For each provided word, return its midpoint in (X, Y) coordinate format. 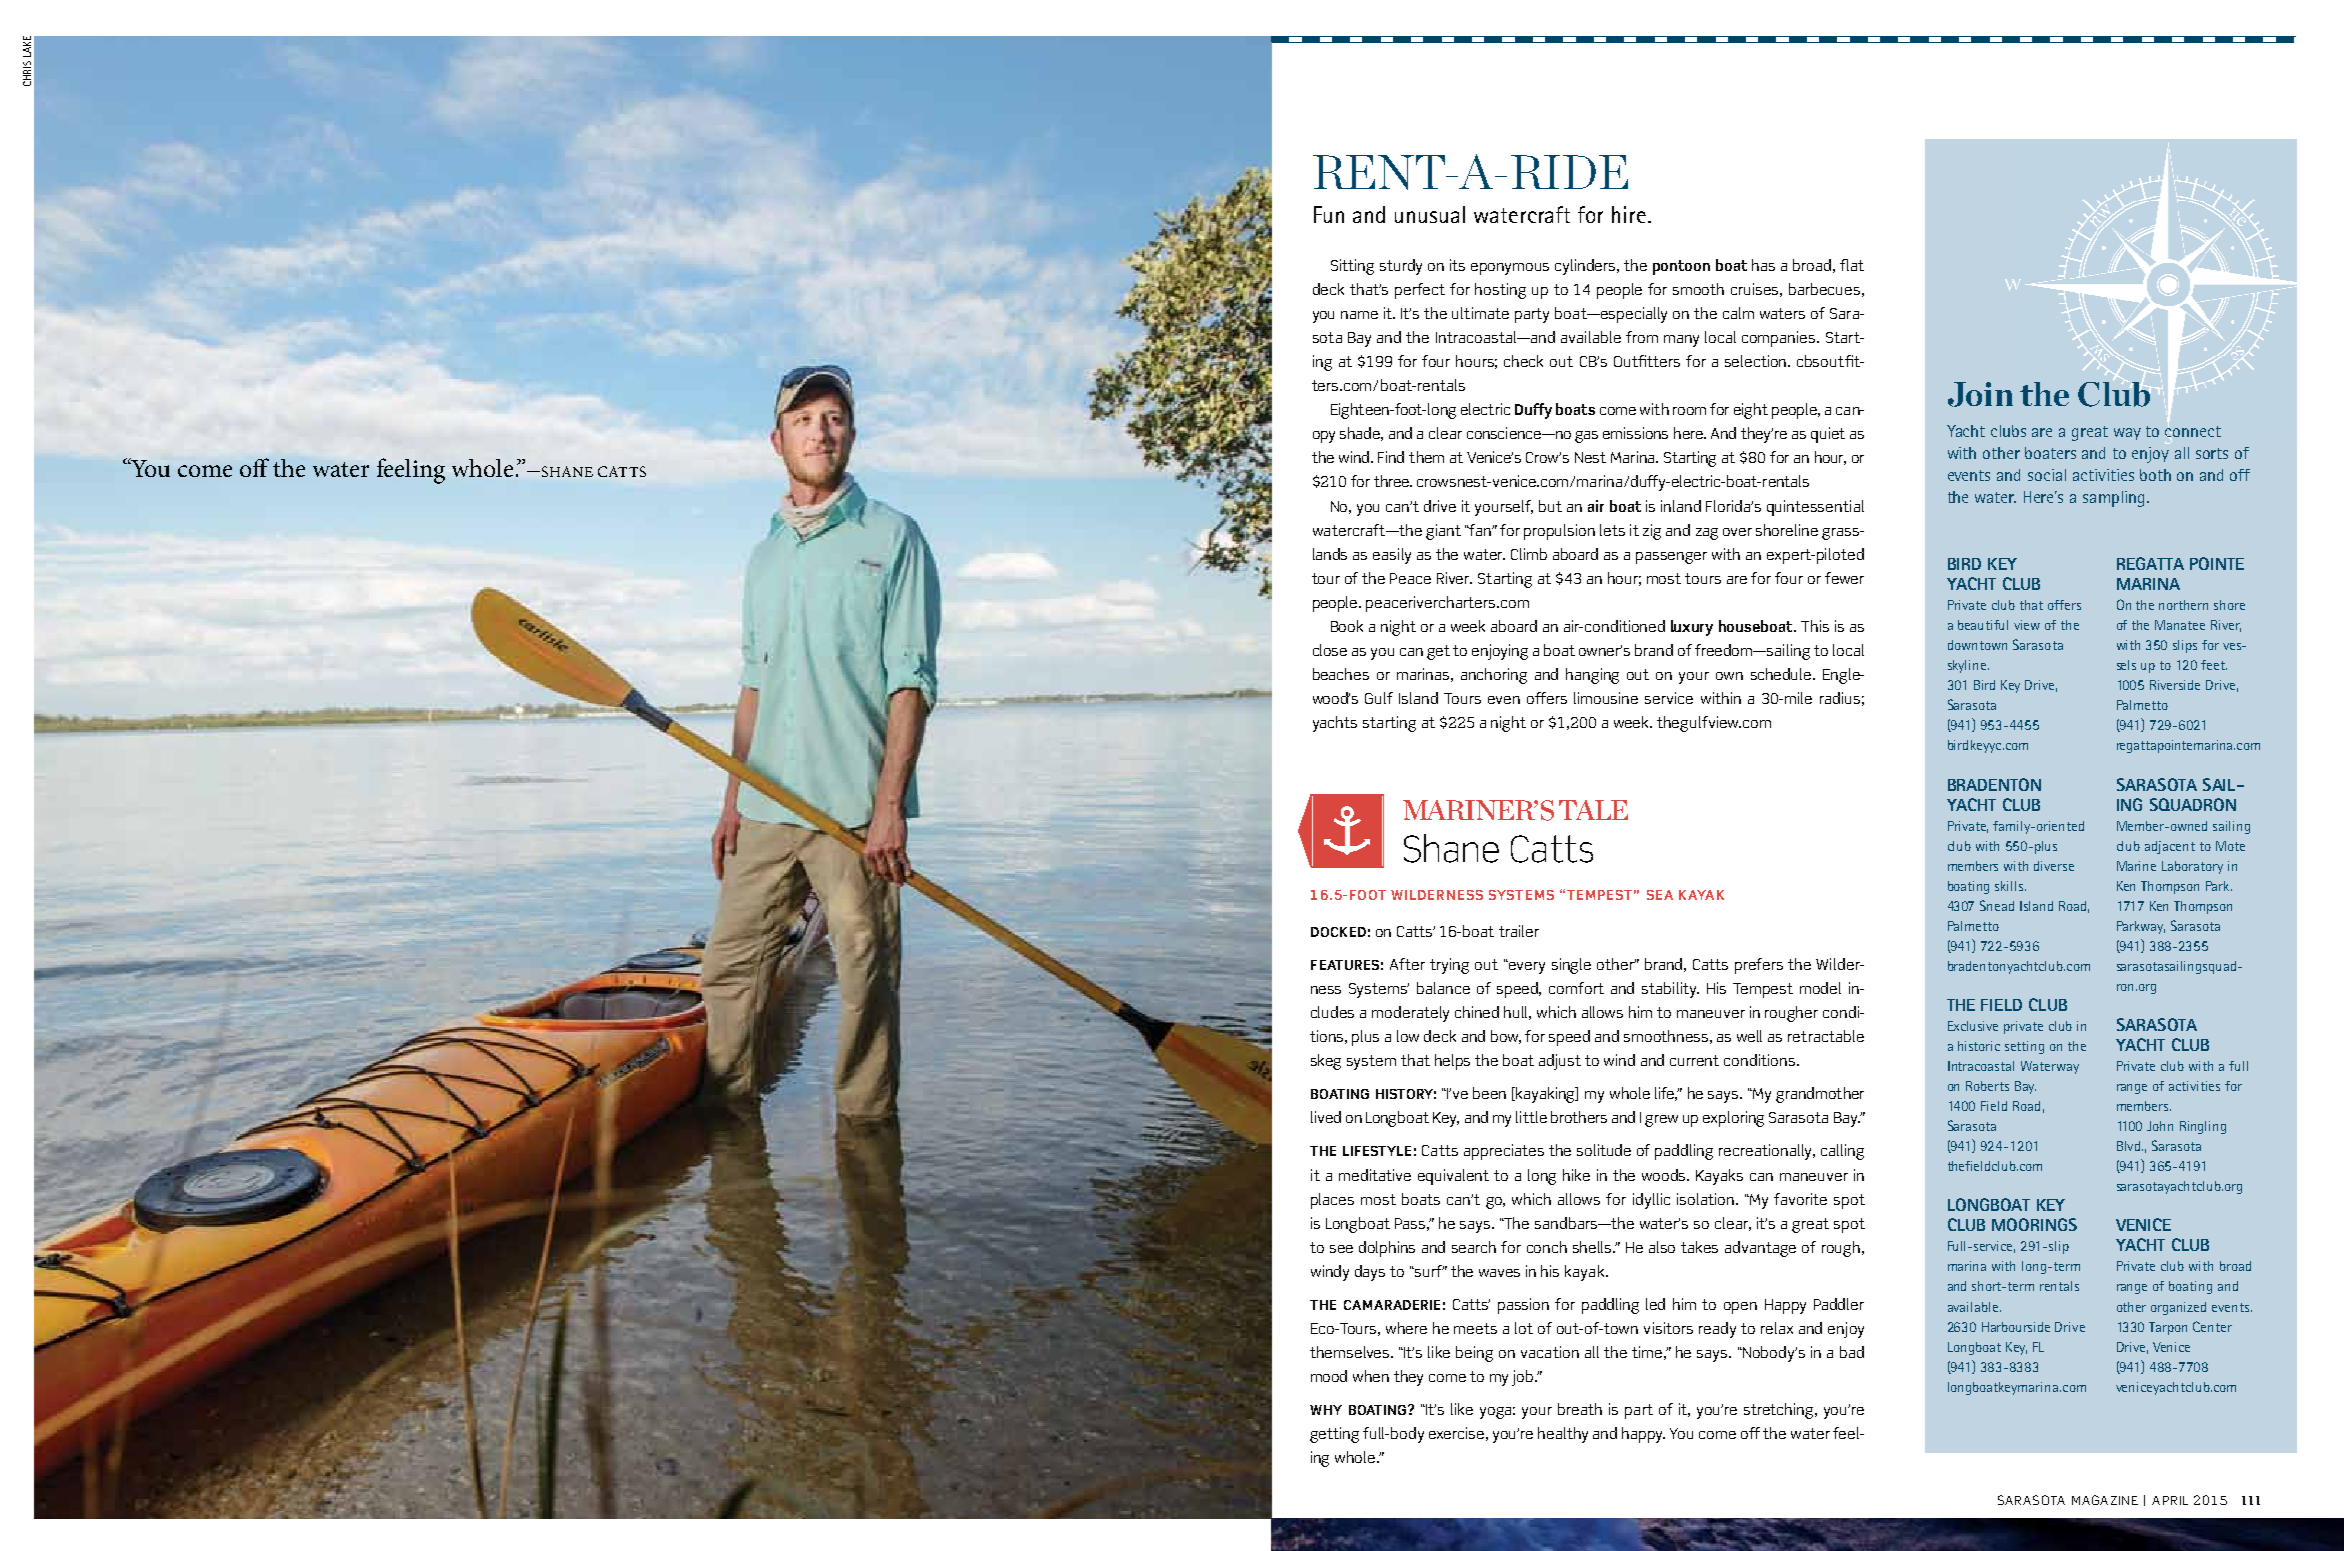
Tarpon (2168, 1328)
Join (1980, 394)
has (1763, 265)
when (1371, 1376)
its (1457, 265)
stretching (1780, 1411)
